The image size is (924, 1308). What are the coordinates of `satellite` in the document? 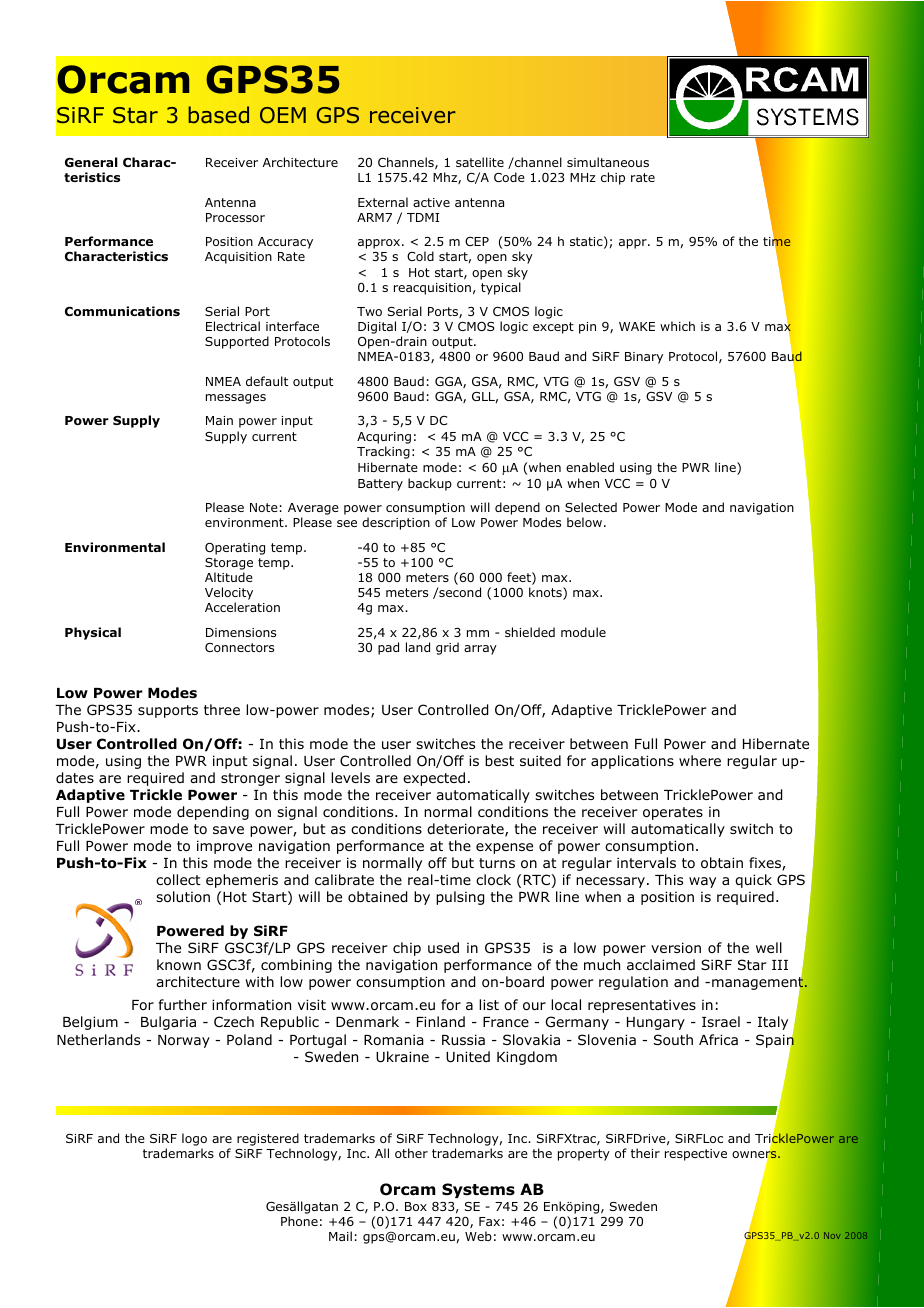 It's located at (480, 162).
